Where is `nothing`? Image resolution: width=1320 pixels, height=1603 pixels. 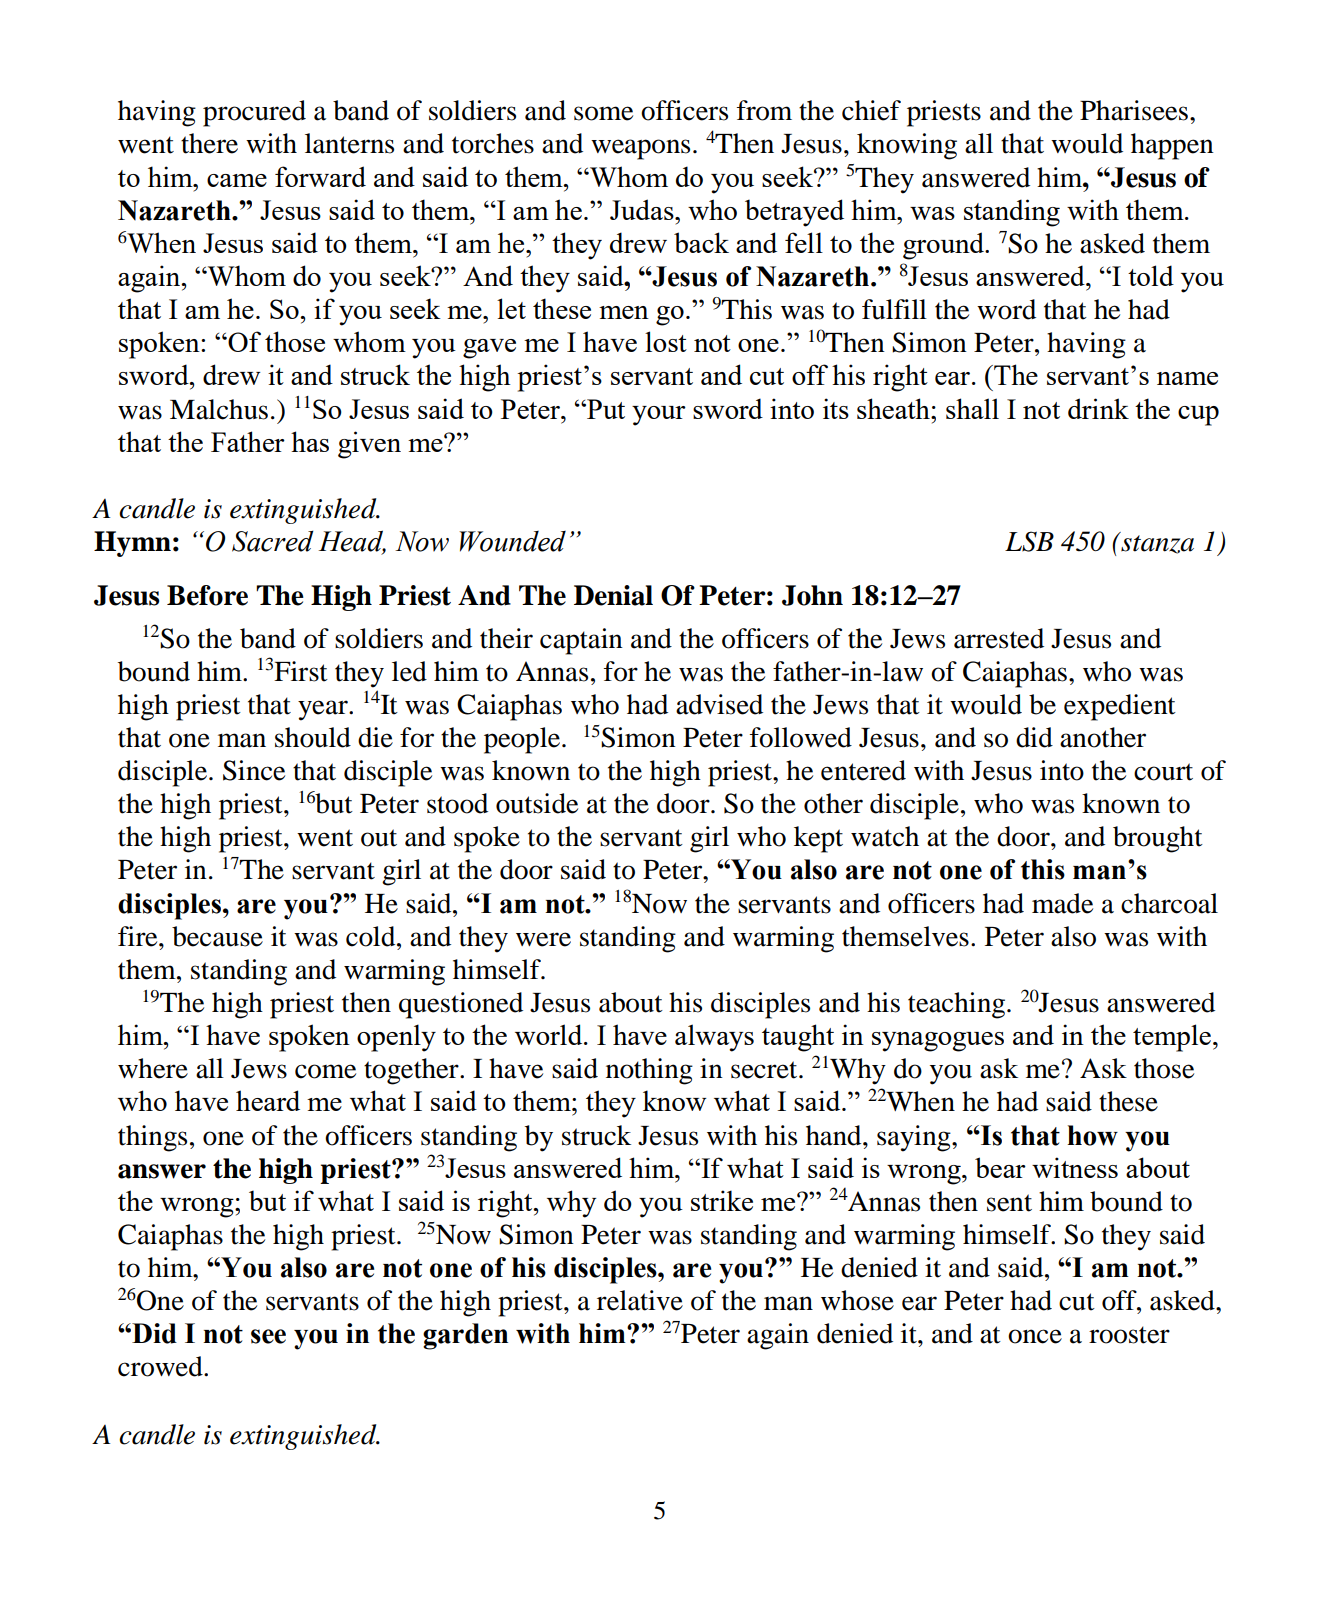
nothing is located at coordinates (649, 1071).
